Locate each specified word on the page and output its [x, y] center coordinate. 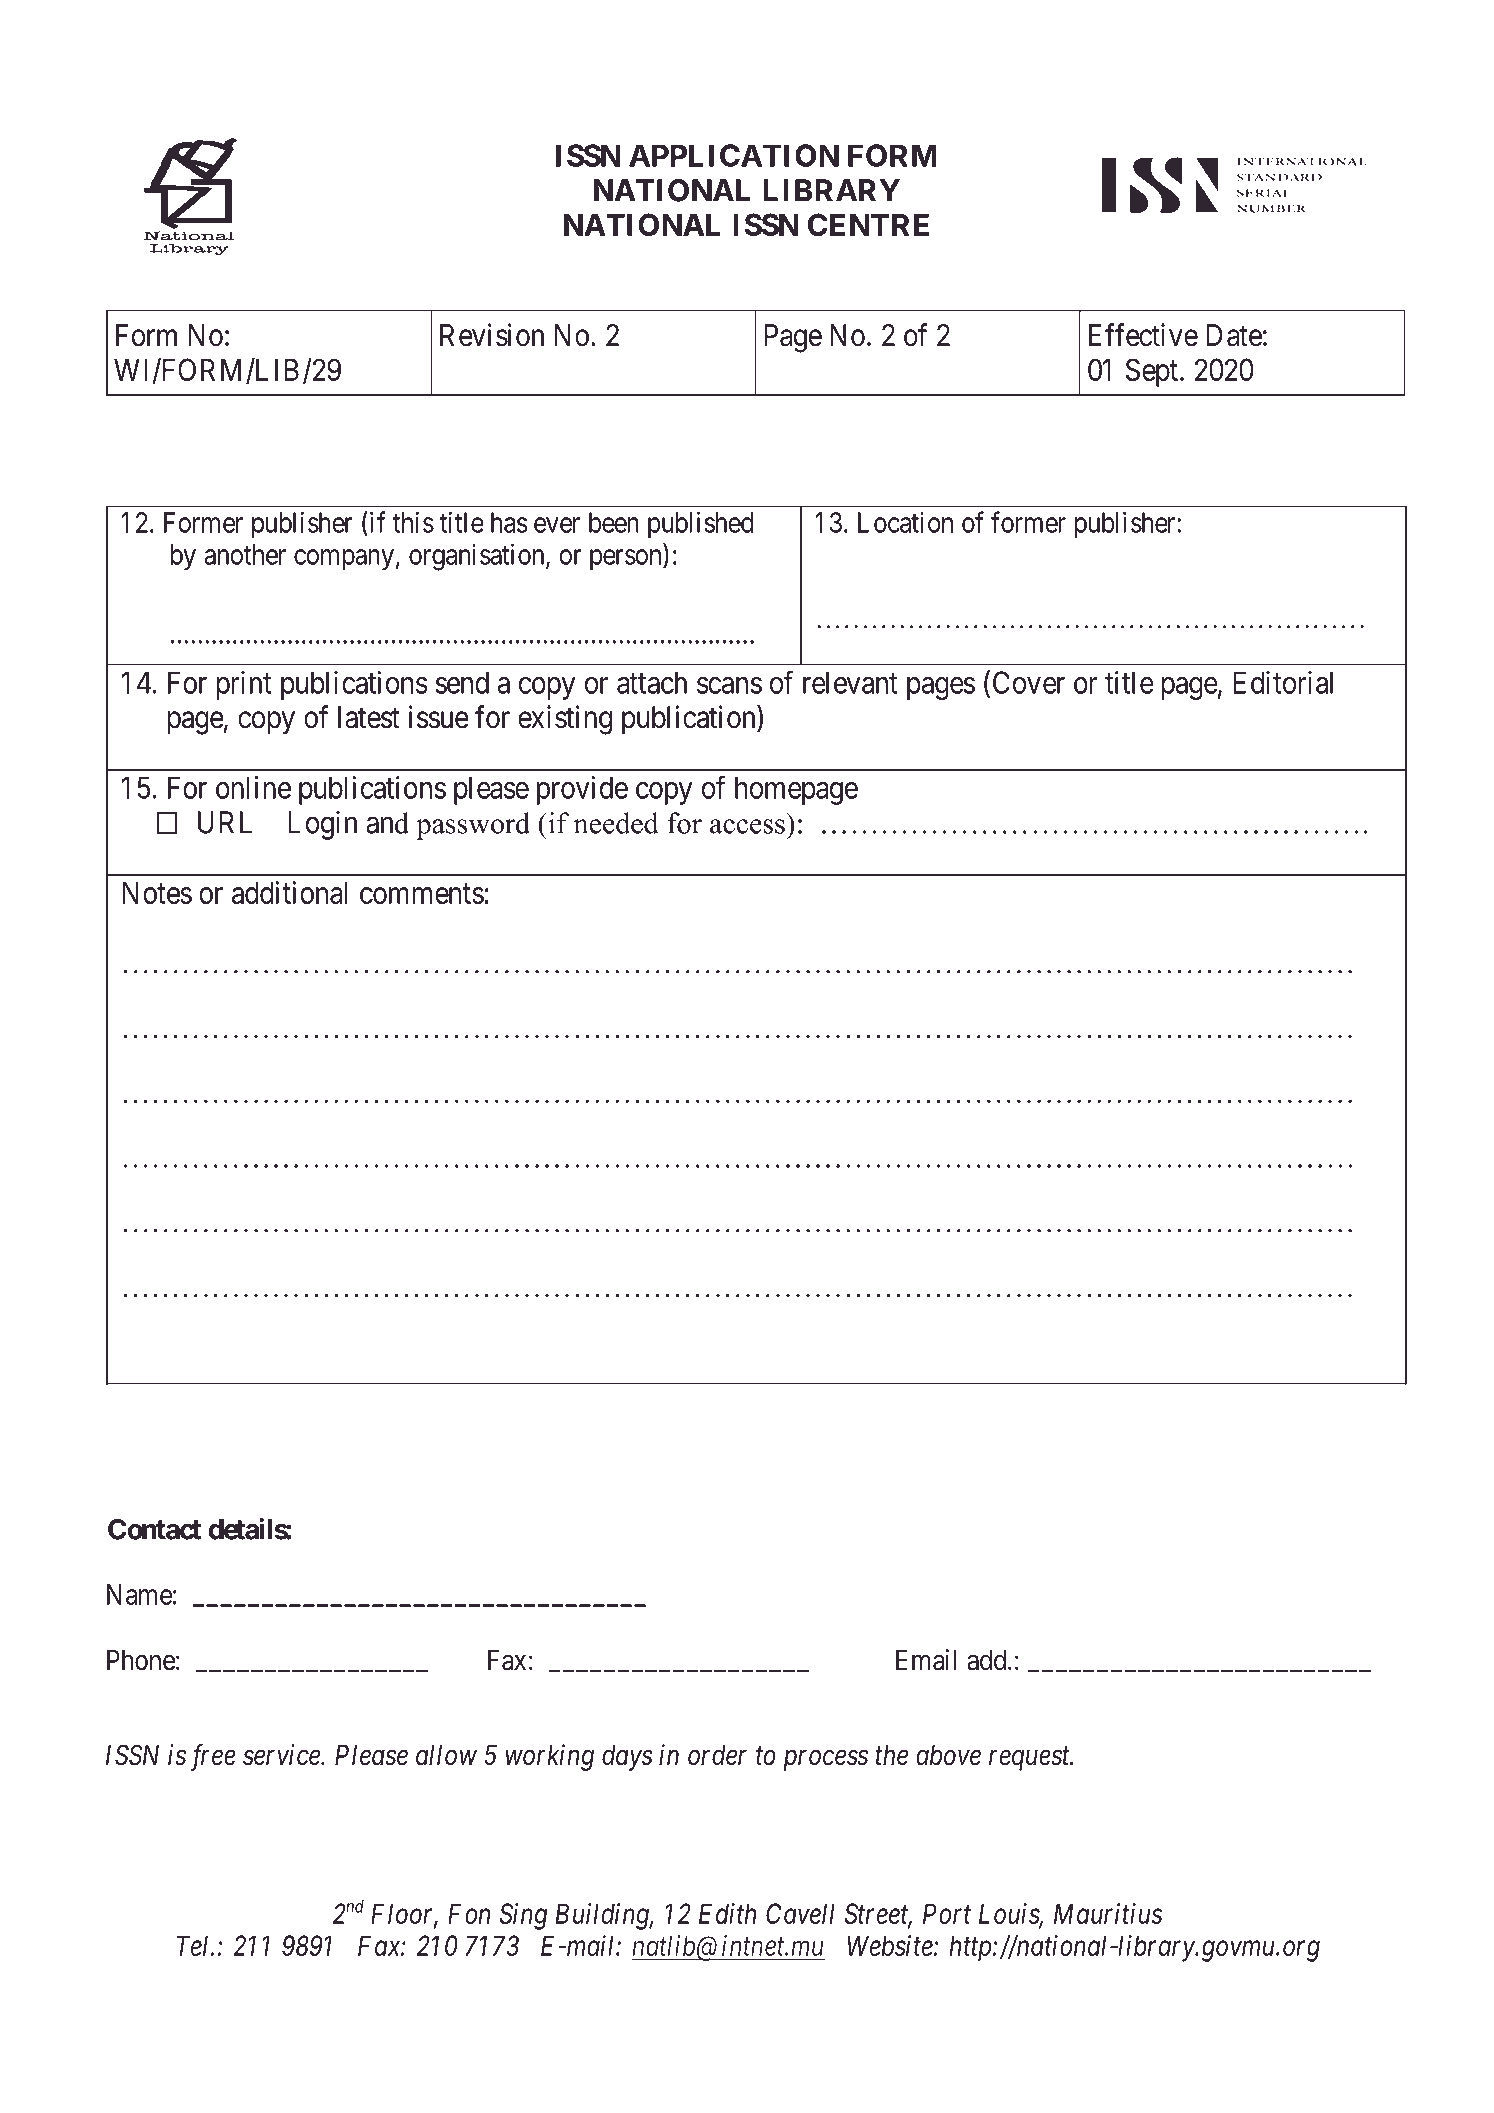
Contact [154, 1529]
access [747, 826]
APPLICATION [734, 155]
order [717, 1755]
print [244, 685]
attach [652, 682]
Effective [1143, 335]
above [948, 1755]
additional [289, 892]
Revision [492, 335]
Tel [194, 1945]
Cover [1029, 682]
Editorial [1283, 682]
